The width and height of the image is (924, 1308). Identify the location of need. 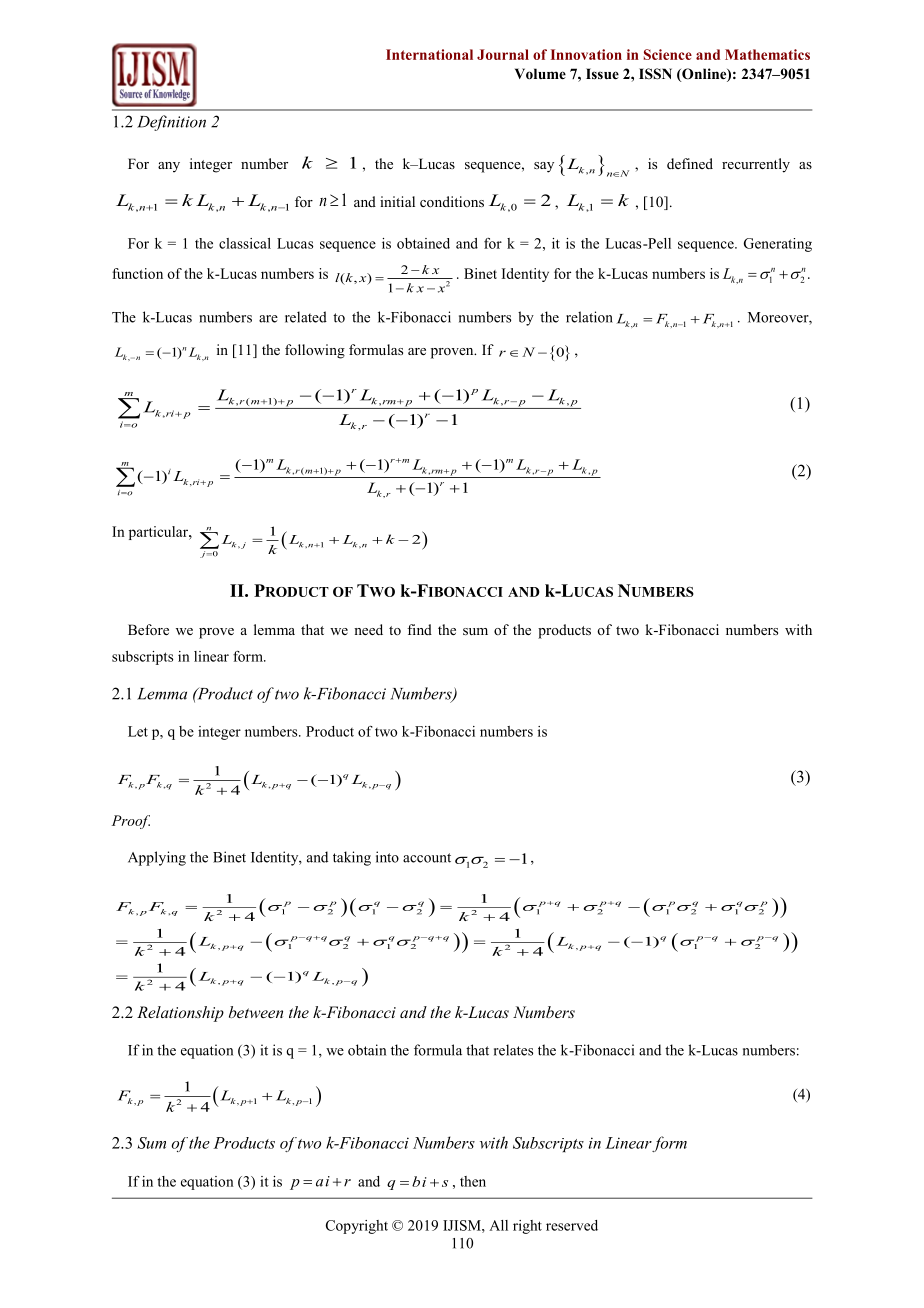
(368, 629).
